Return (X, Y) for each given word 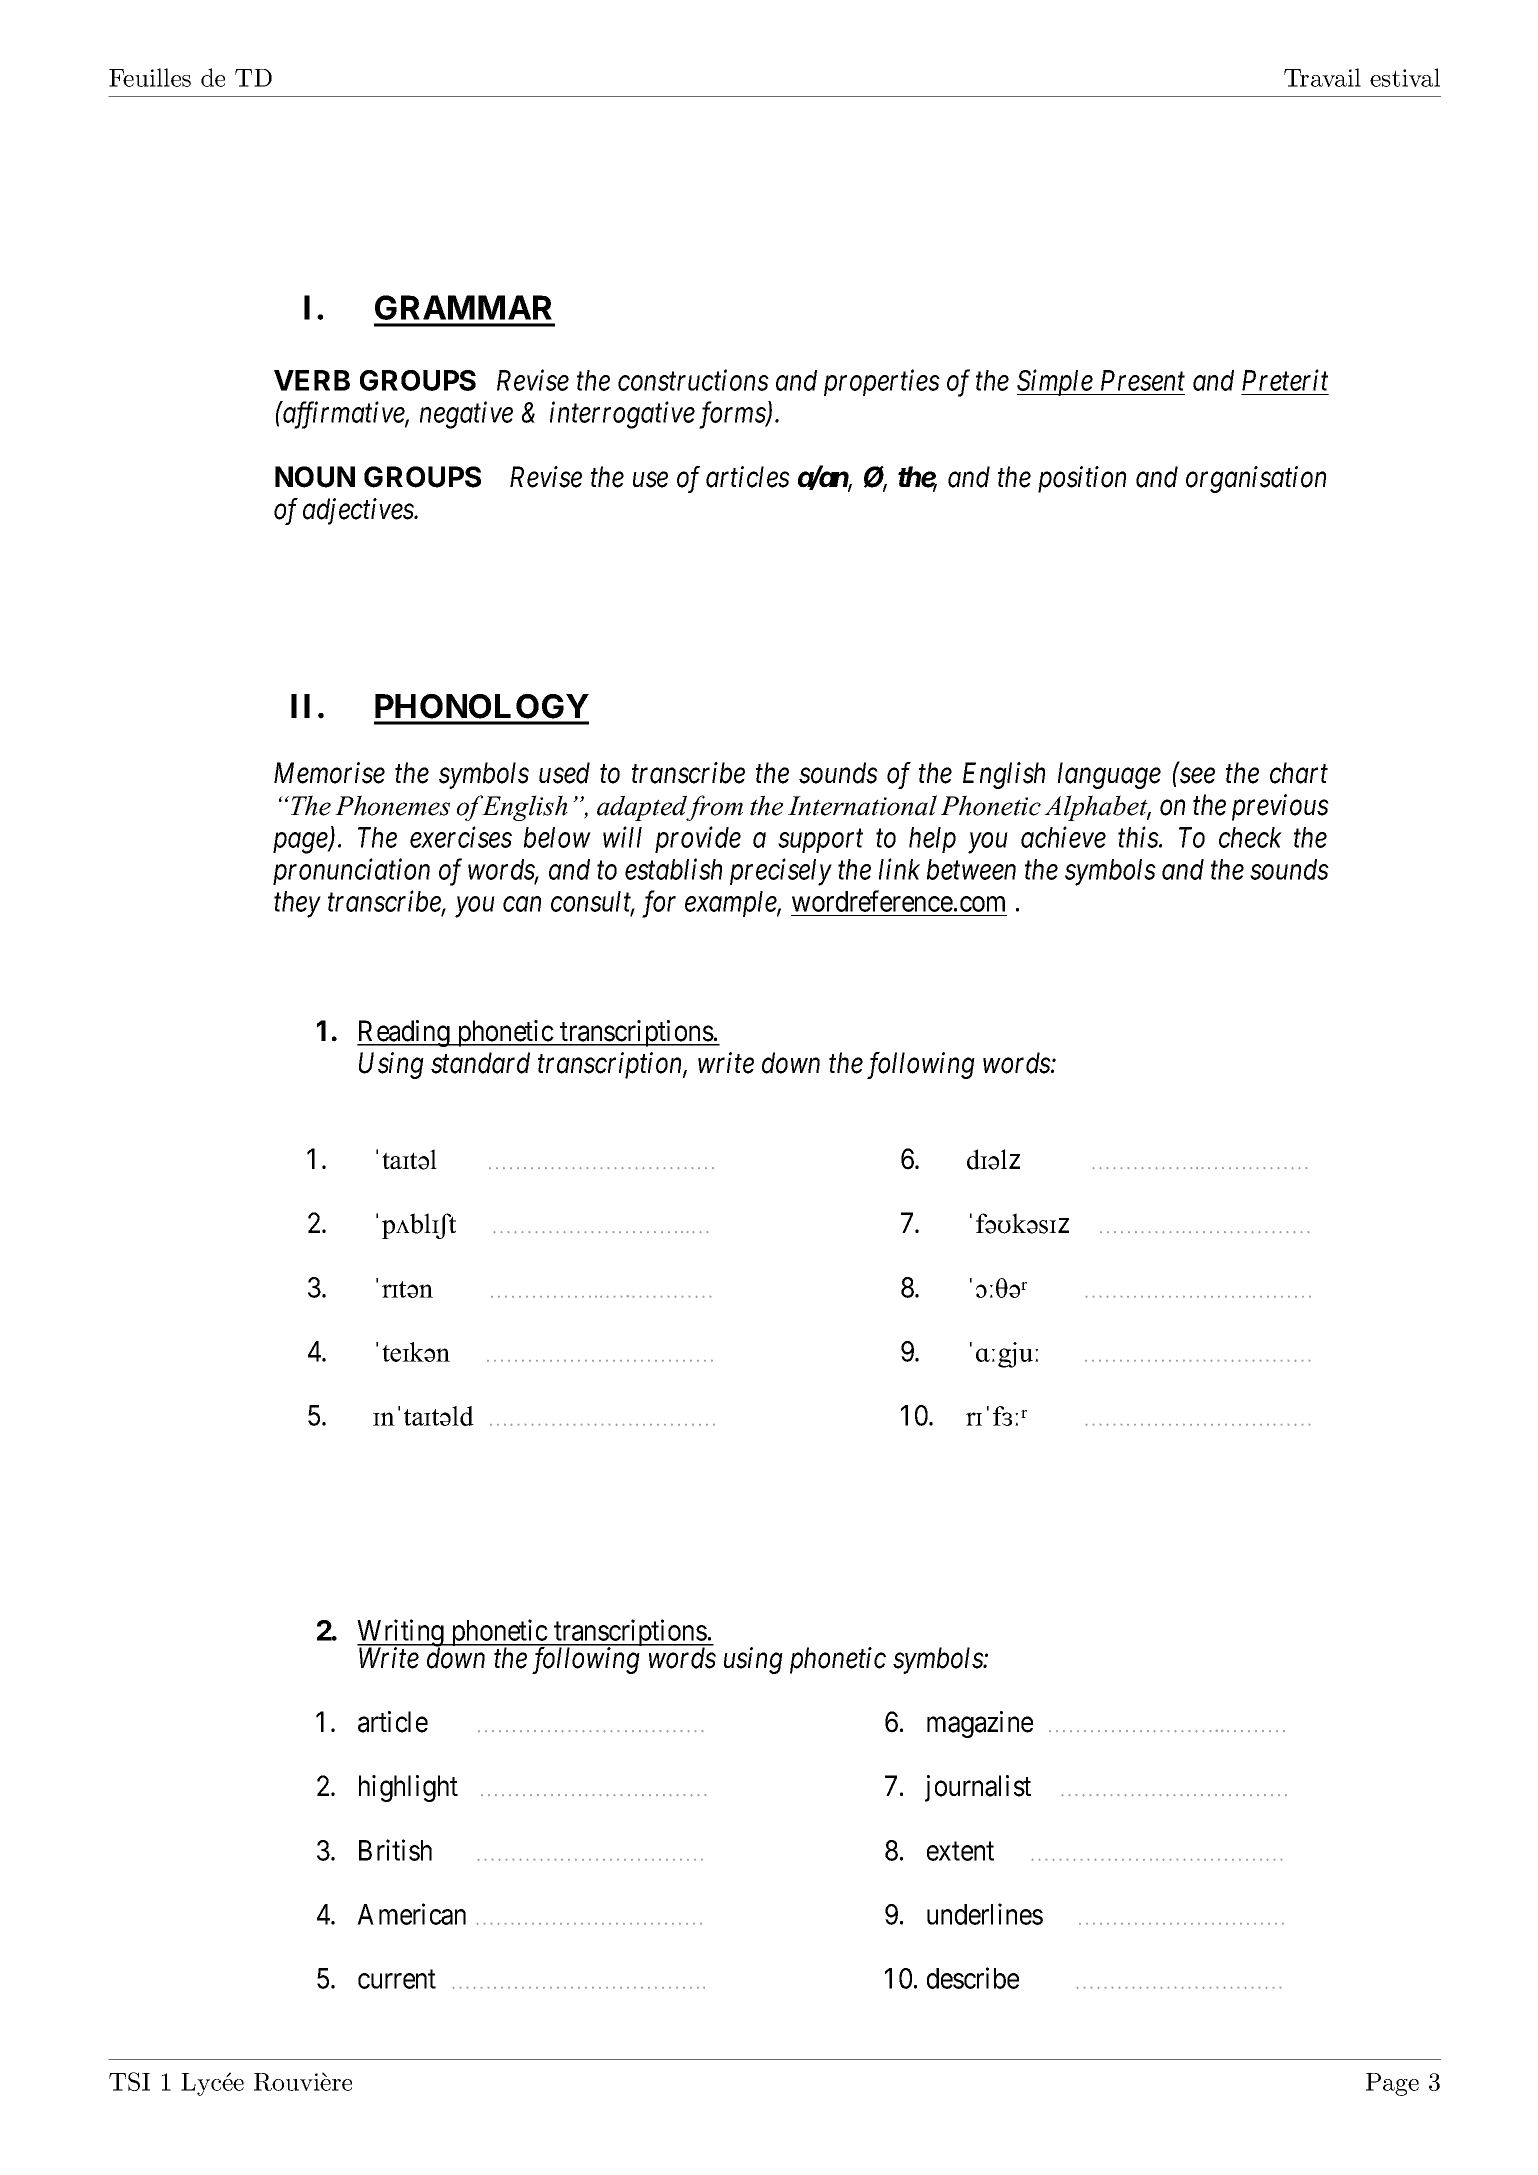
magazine (980, 1724)
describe (973, 1978)
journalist (978, 1788)
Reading (404, 1033)
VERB (312, 380)
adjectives (359, 511)
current (397, 1979)
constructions (693, 380)
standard (480, 1063)
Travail (1322, 77)
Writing (401, 1634)
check (1250, 837)
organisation (1256, 480)
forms (733, 415)
